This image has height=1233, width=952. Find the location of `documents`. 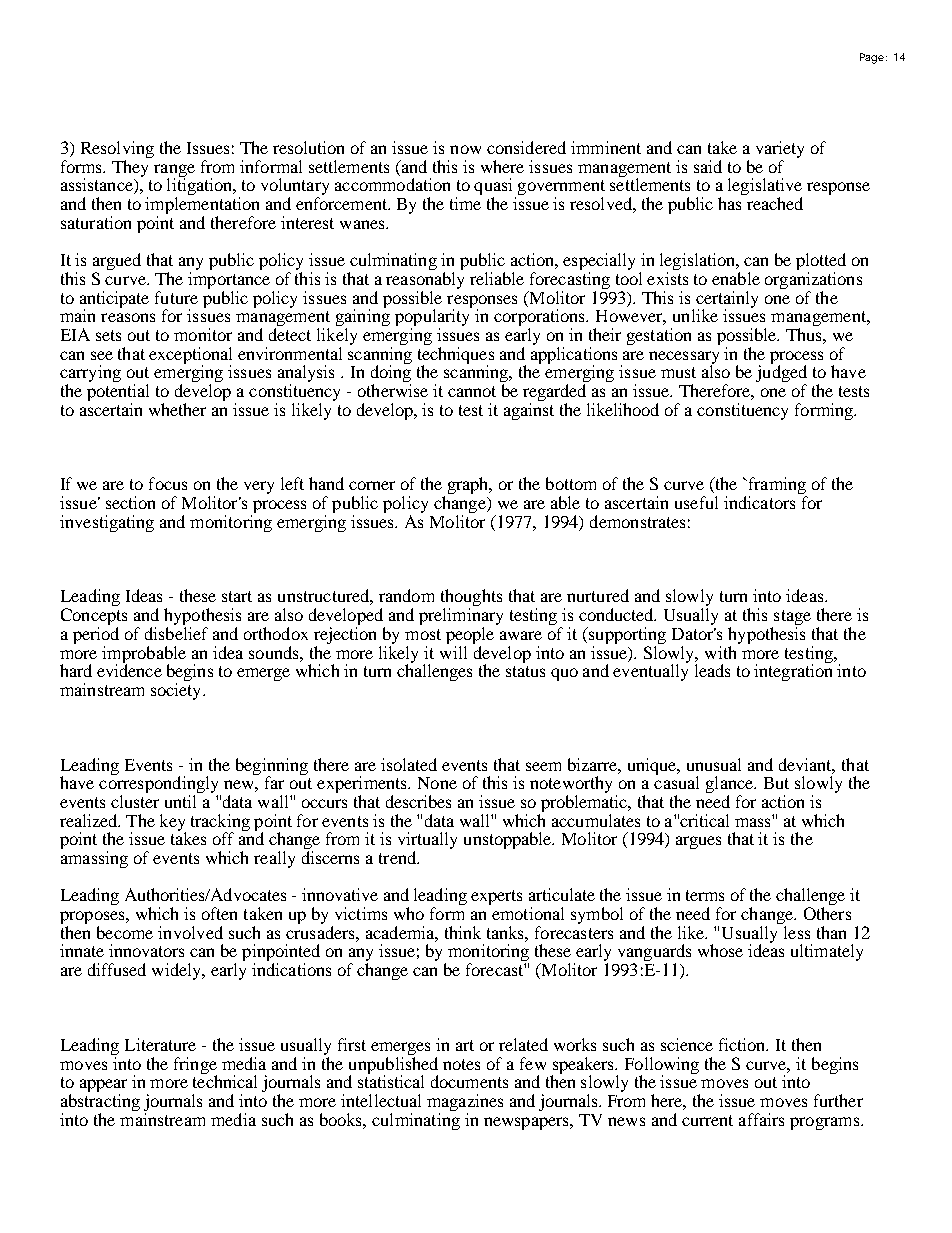

documents is located at coordinates (469, 1081).
